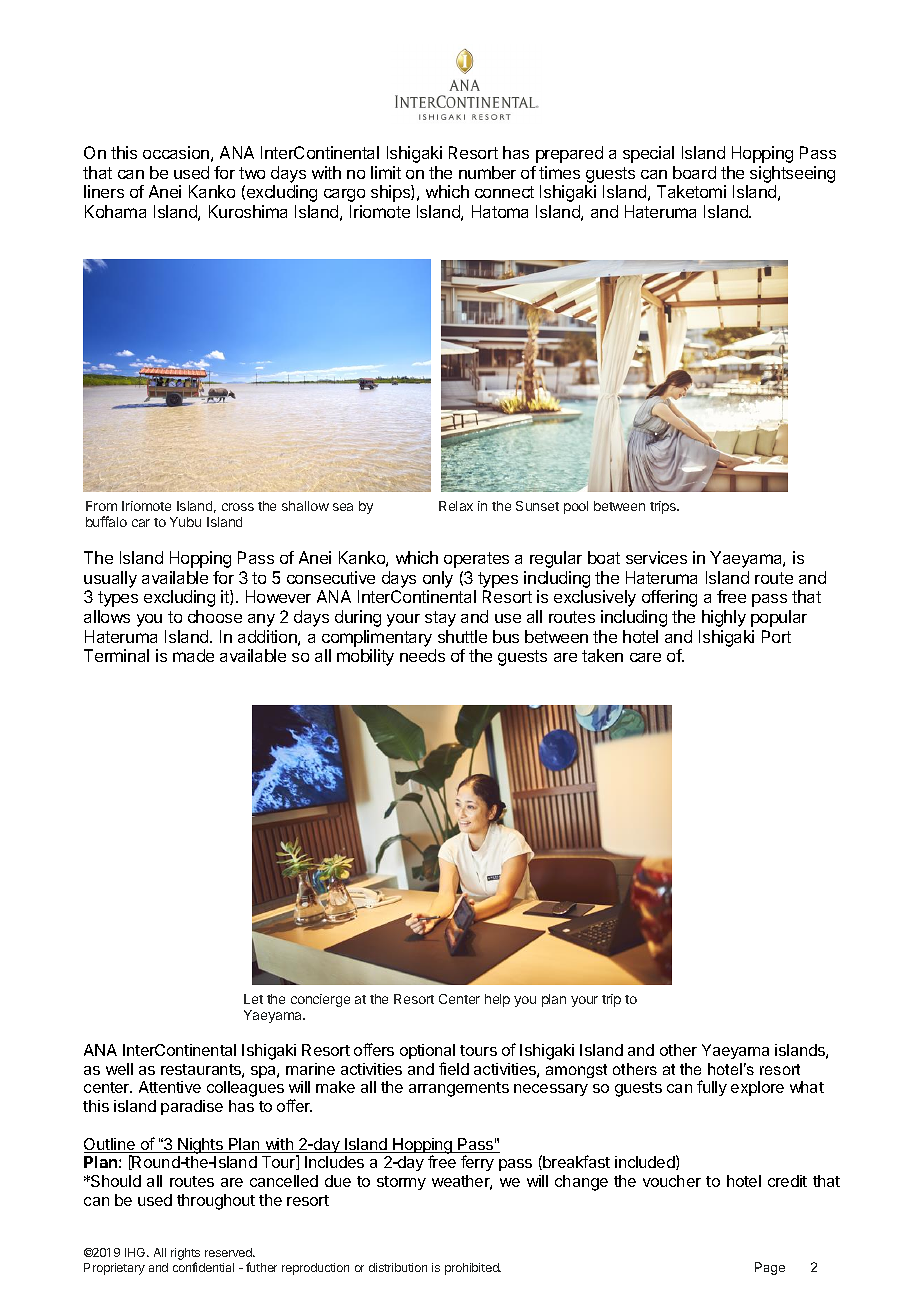 Image resolution: width=924 pixels, height=1309 pixels. What do you see at coordinates (422, 655) in the page?
I see `needs` at bounding box center [422, 655].
